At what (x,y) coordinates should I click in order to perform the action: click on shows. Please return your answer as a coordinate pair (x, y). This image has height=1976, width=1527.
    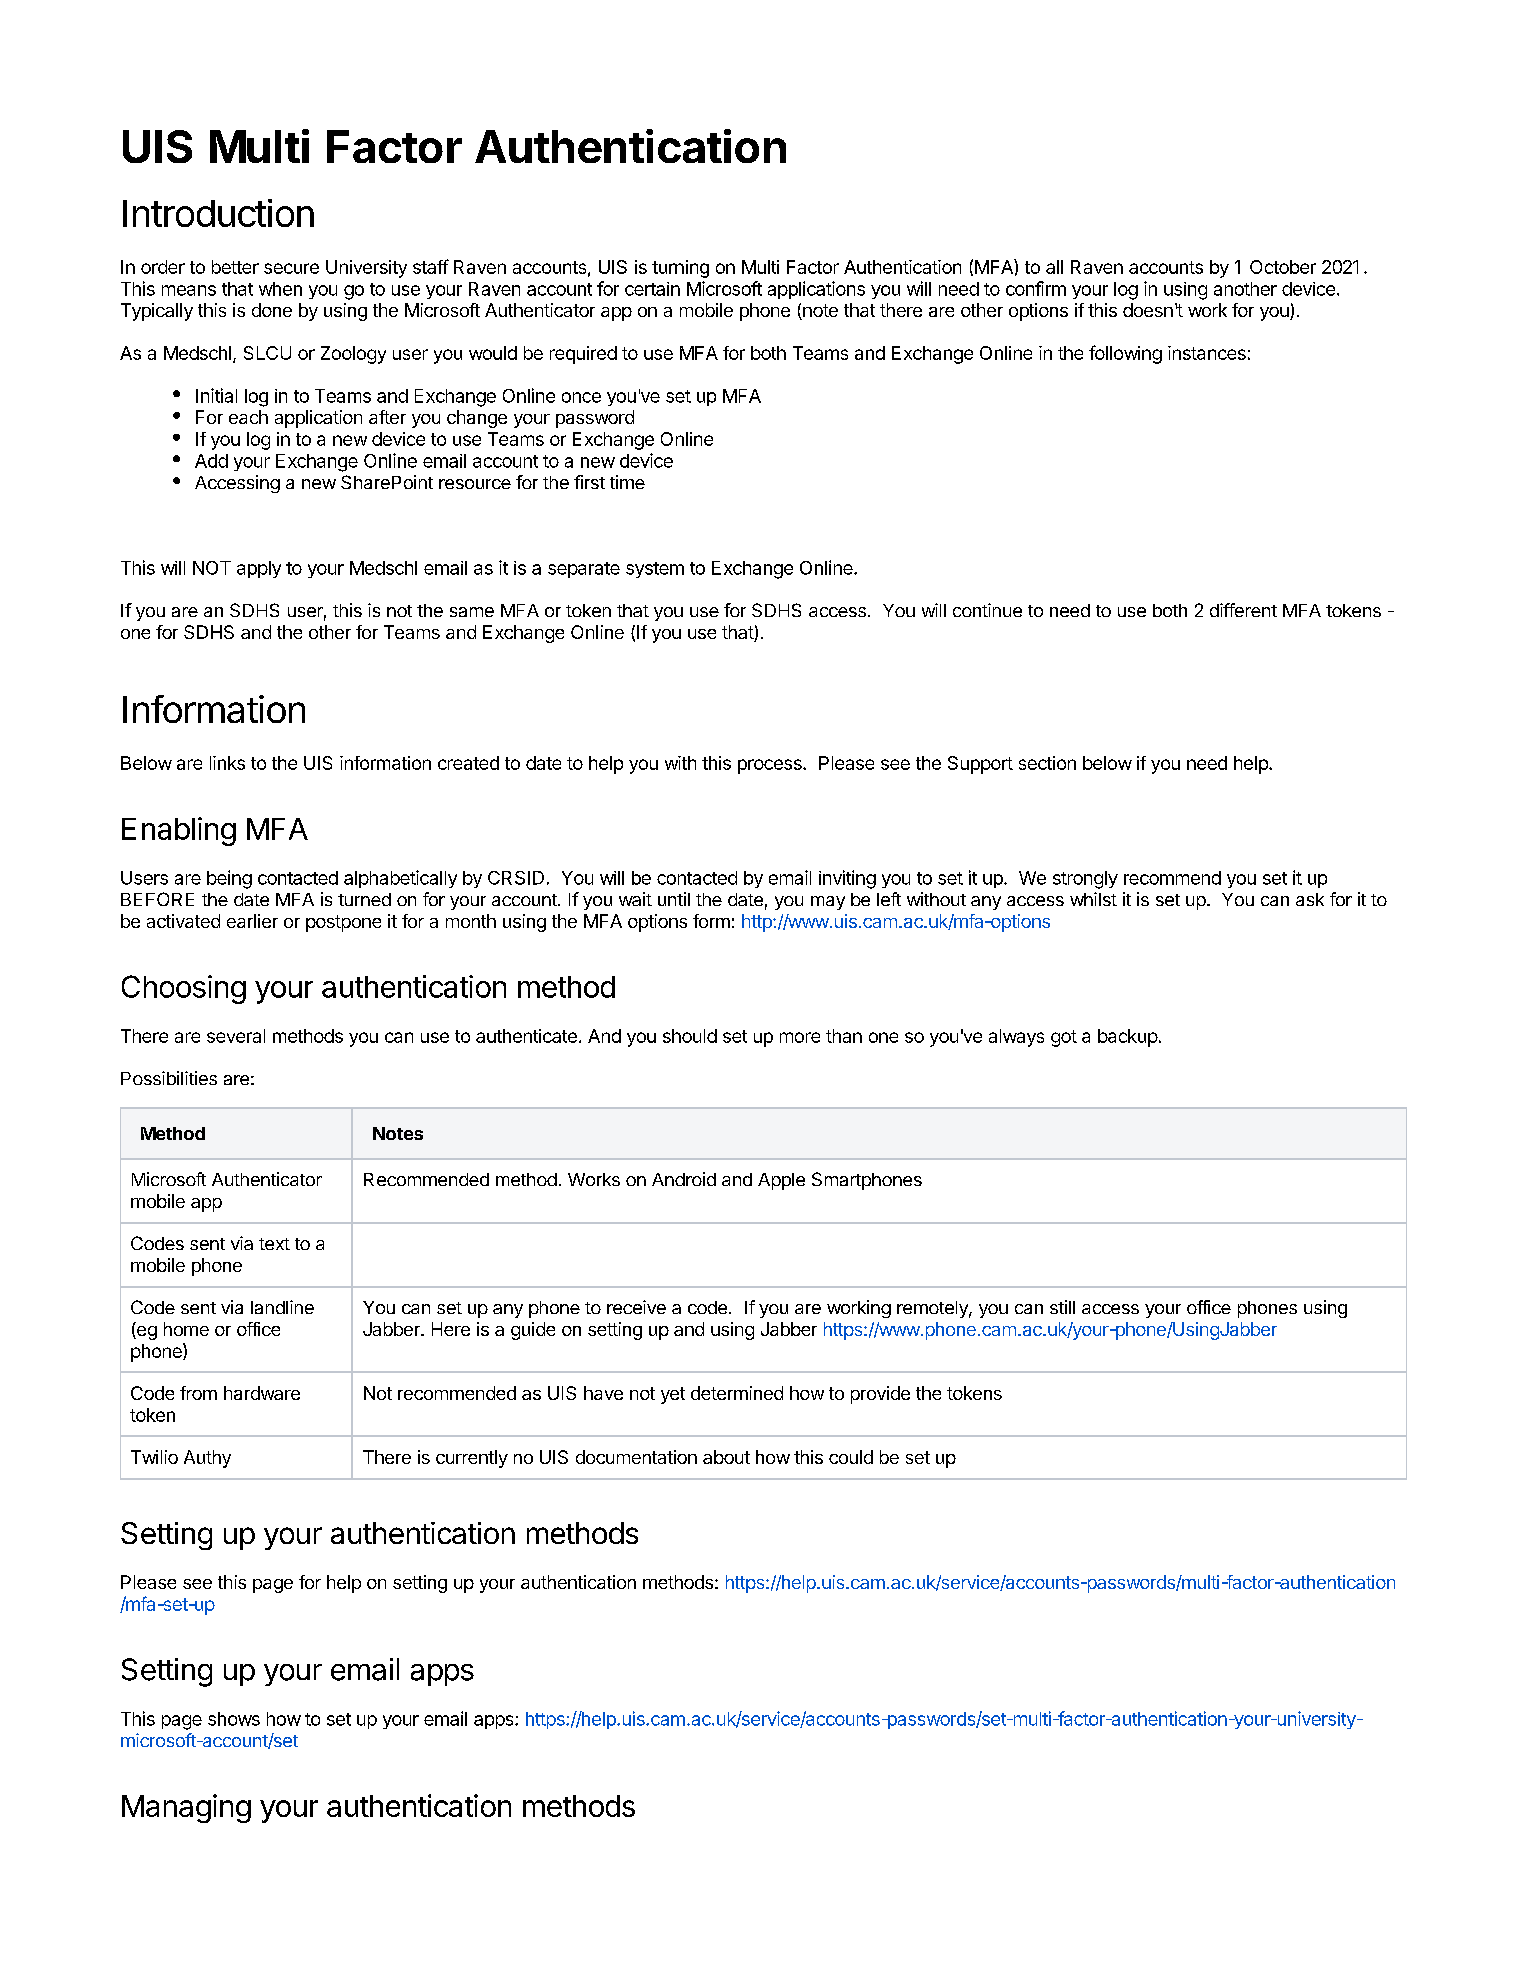
    Looking at the image, I should click on (234, 1719).
